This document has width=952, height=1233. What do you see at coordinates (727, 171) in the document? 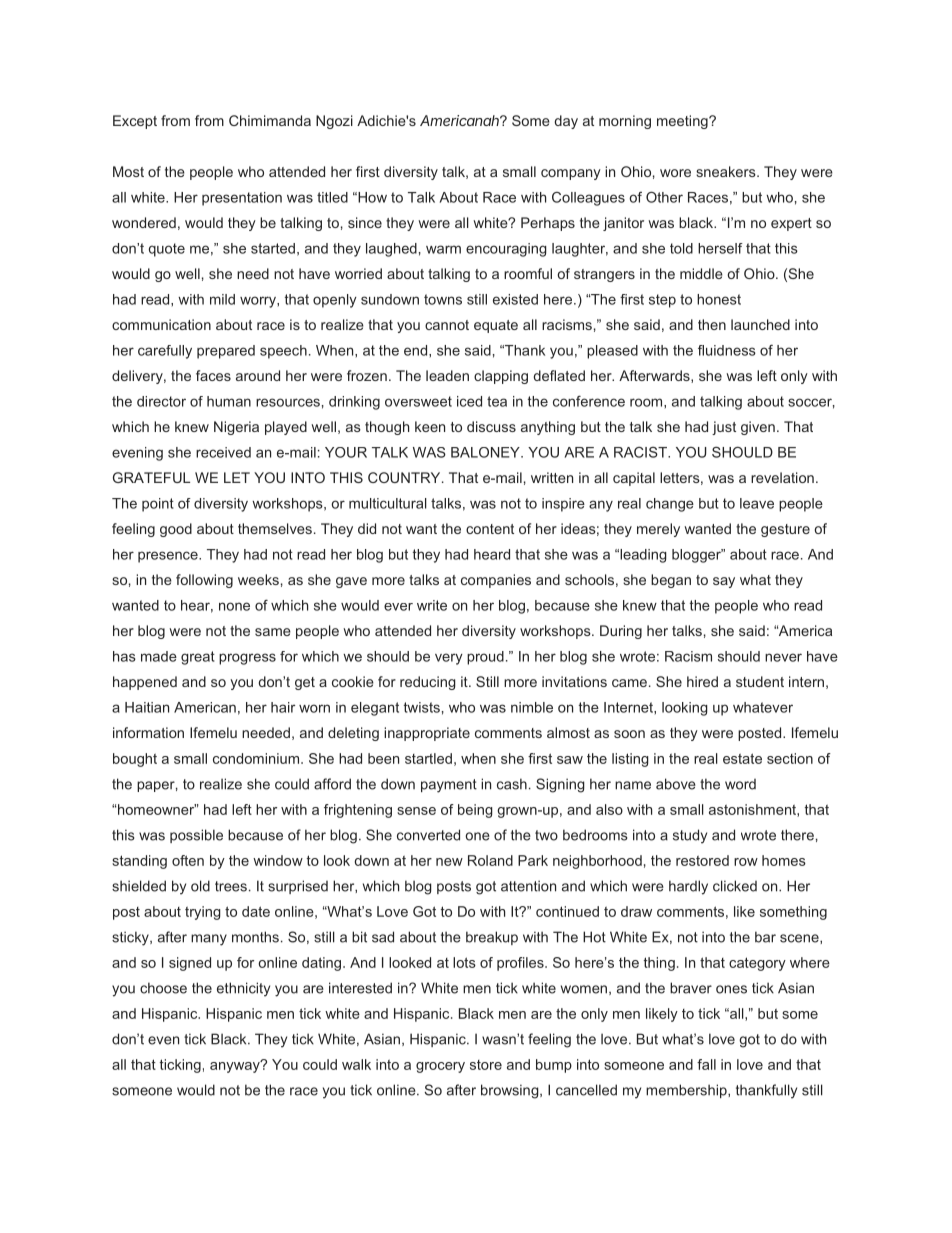
I see `sneakers` at bounding box center [727, 171].
